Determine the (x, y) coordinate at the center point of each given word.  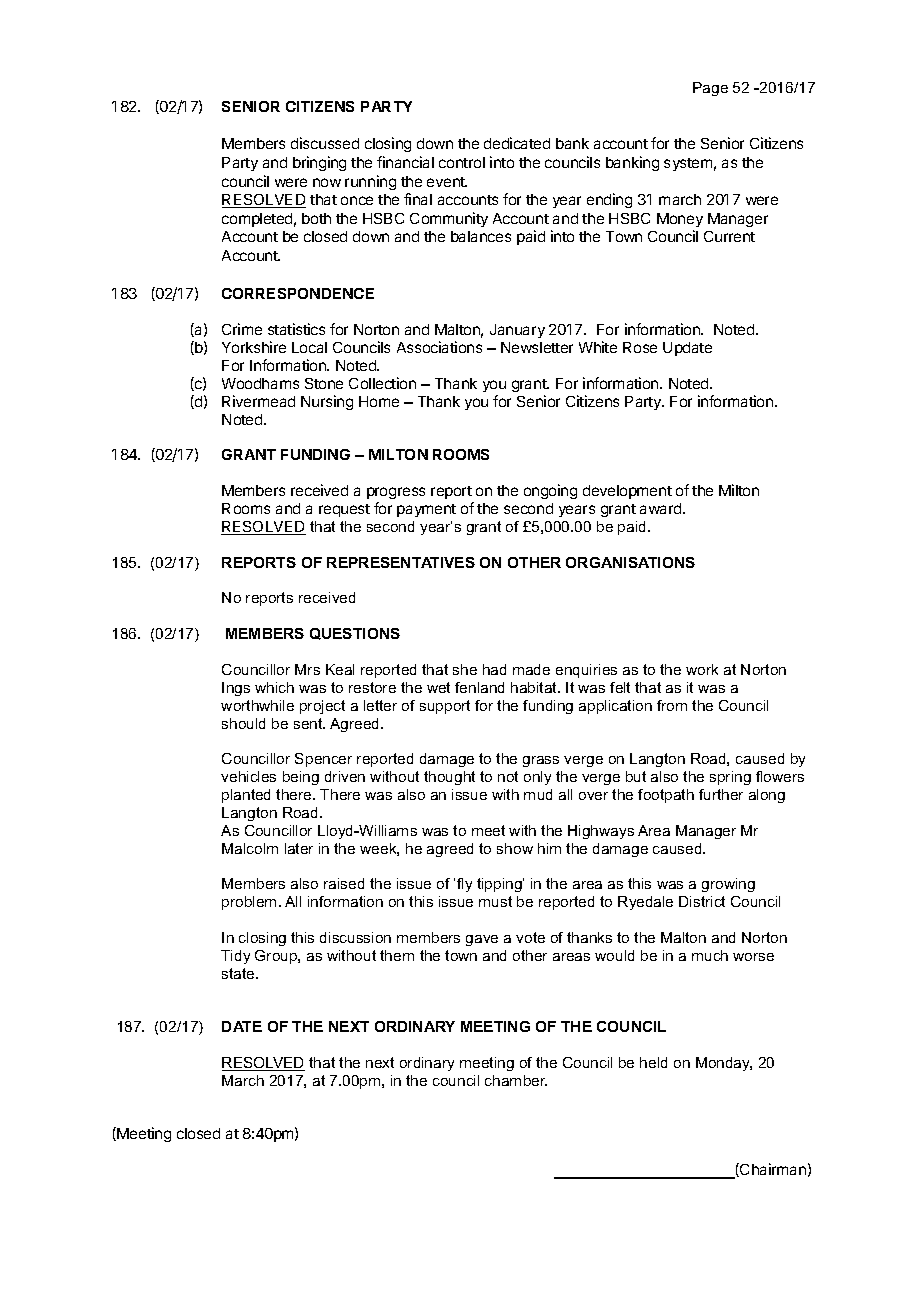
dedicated (517, 143)
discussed (325, 143)
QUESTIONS (355, 634)
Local (309, 347)
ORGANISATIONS (630, 562)
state (239, 973)
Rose (640, 347)
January (517, 331)
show (515, 848)
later (299, 848)
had (494, 669)
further (721, 794)
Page (710, 89)
